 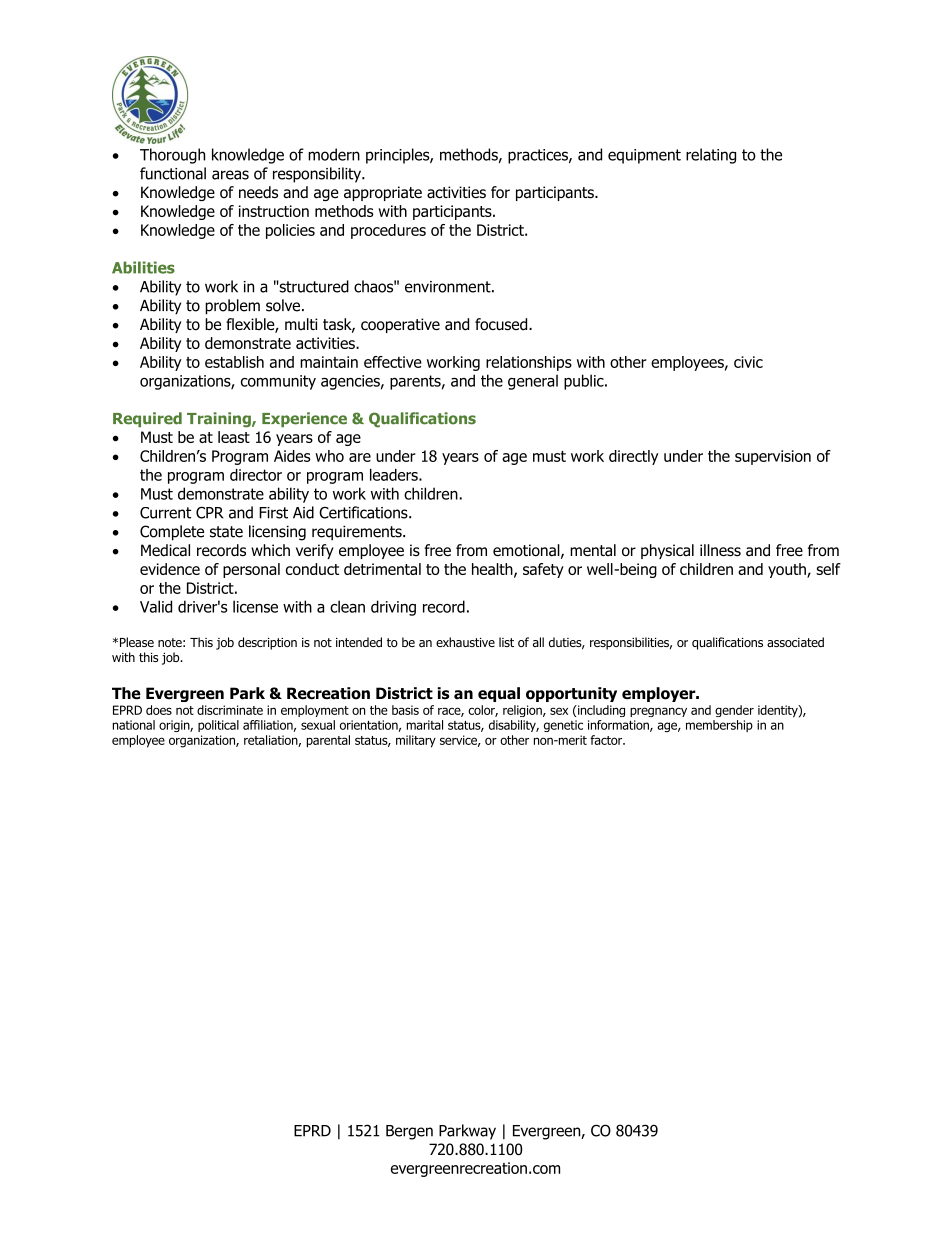 What do you see at coordinates (220, 420) in the image?
I see `Training` at bounding box center [220, 420].
